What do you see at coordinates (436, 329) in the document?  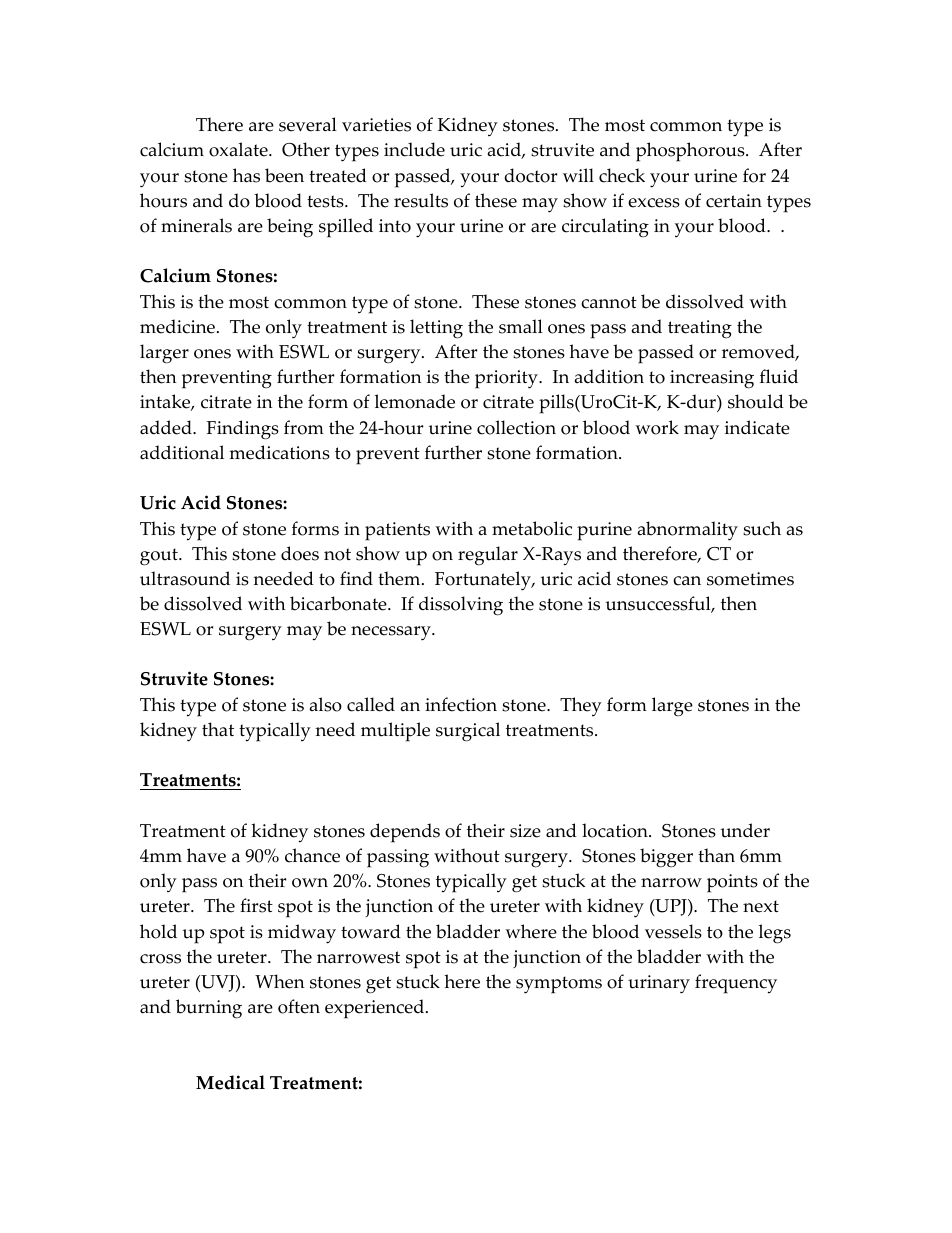 I see `letting` at bounding box center [436, 329].
